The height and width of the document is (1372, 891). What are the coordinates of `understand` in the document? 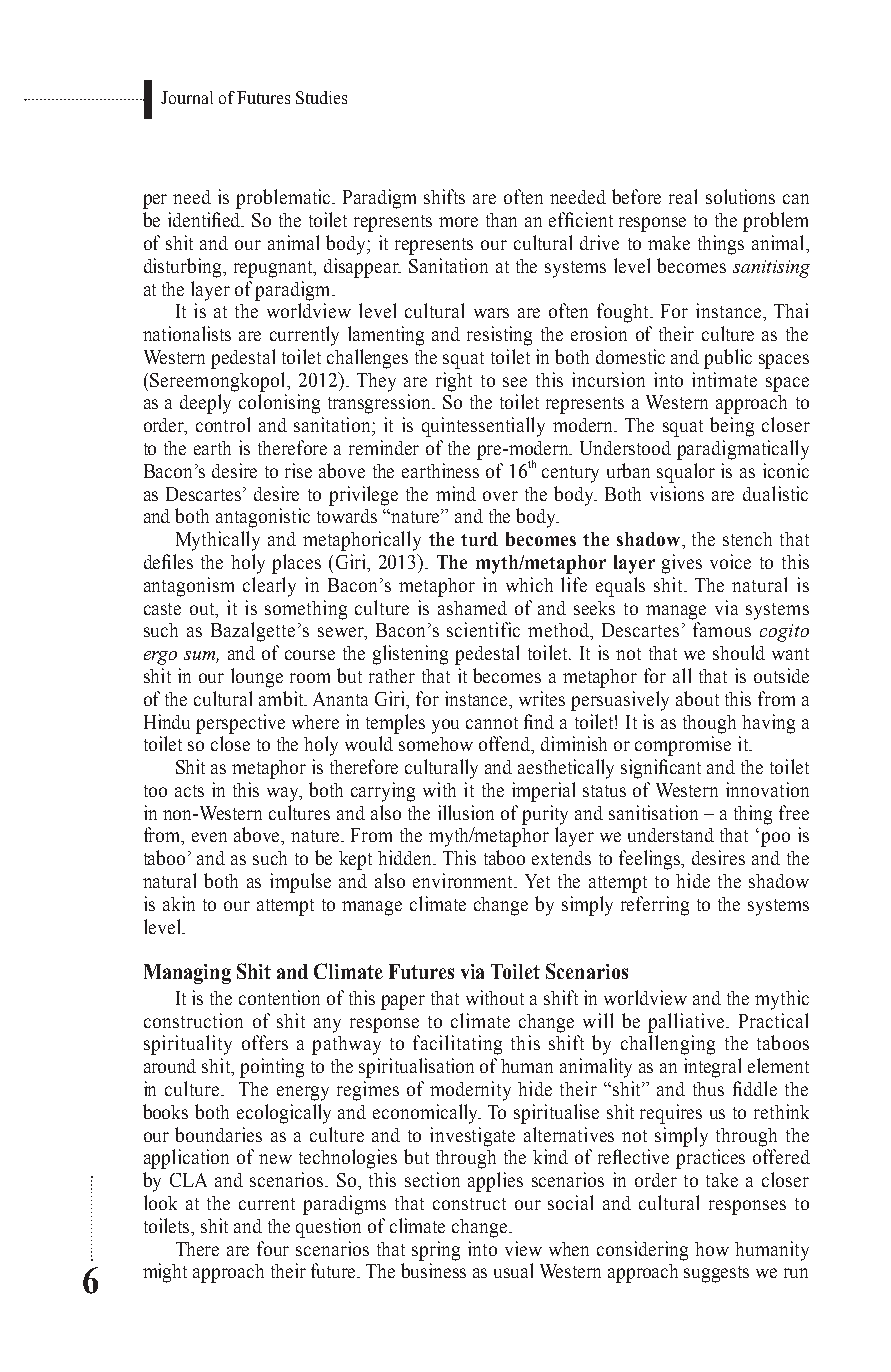 It's located at (671, 835).
